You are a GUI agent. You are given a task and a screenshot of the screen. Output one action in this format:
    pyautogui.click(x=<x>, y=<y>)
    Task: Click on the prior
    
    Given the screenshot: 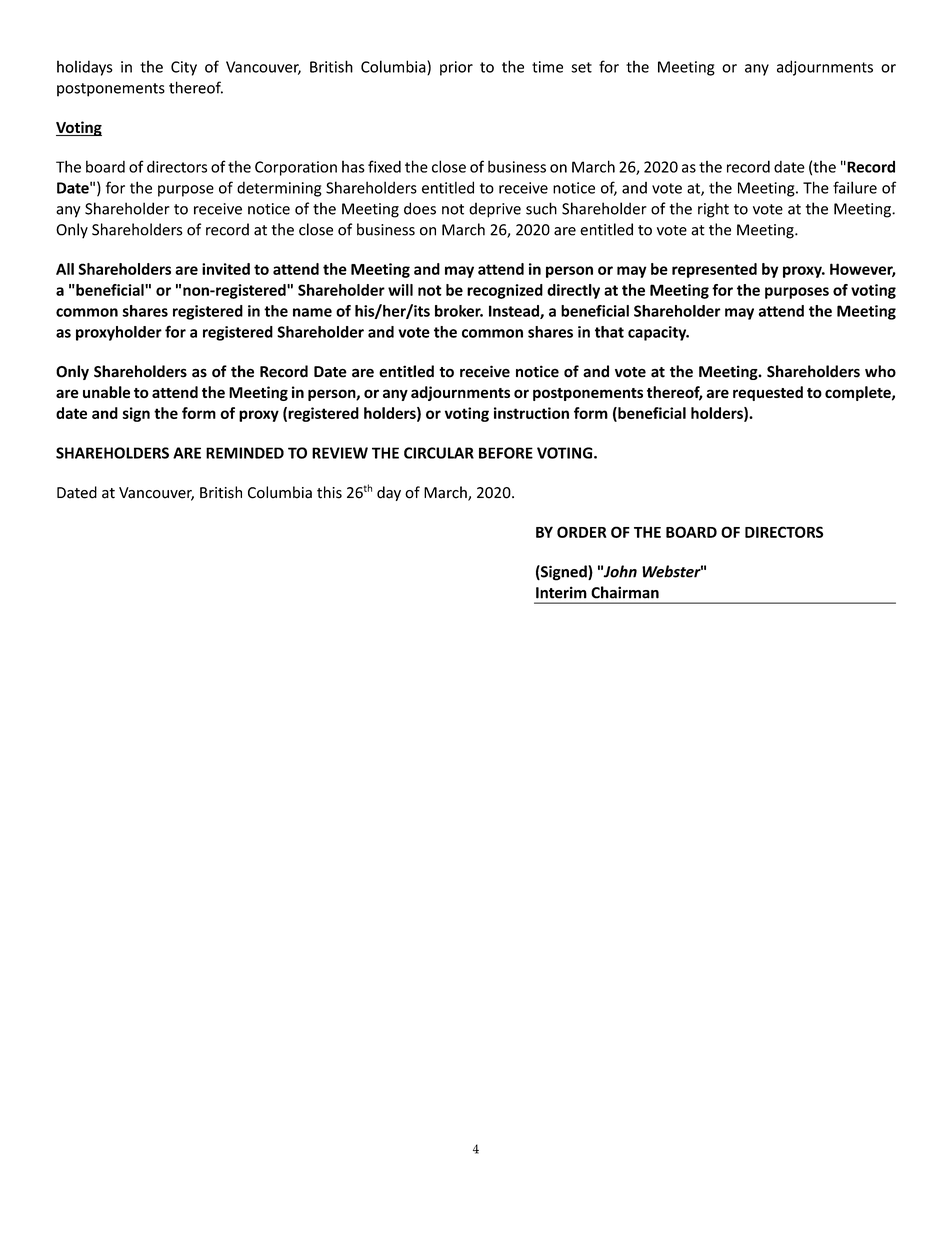 What is the action you would take?
    pyautogui.click(x=456, y=68)
